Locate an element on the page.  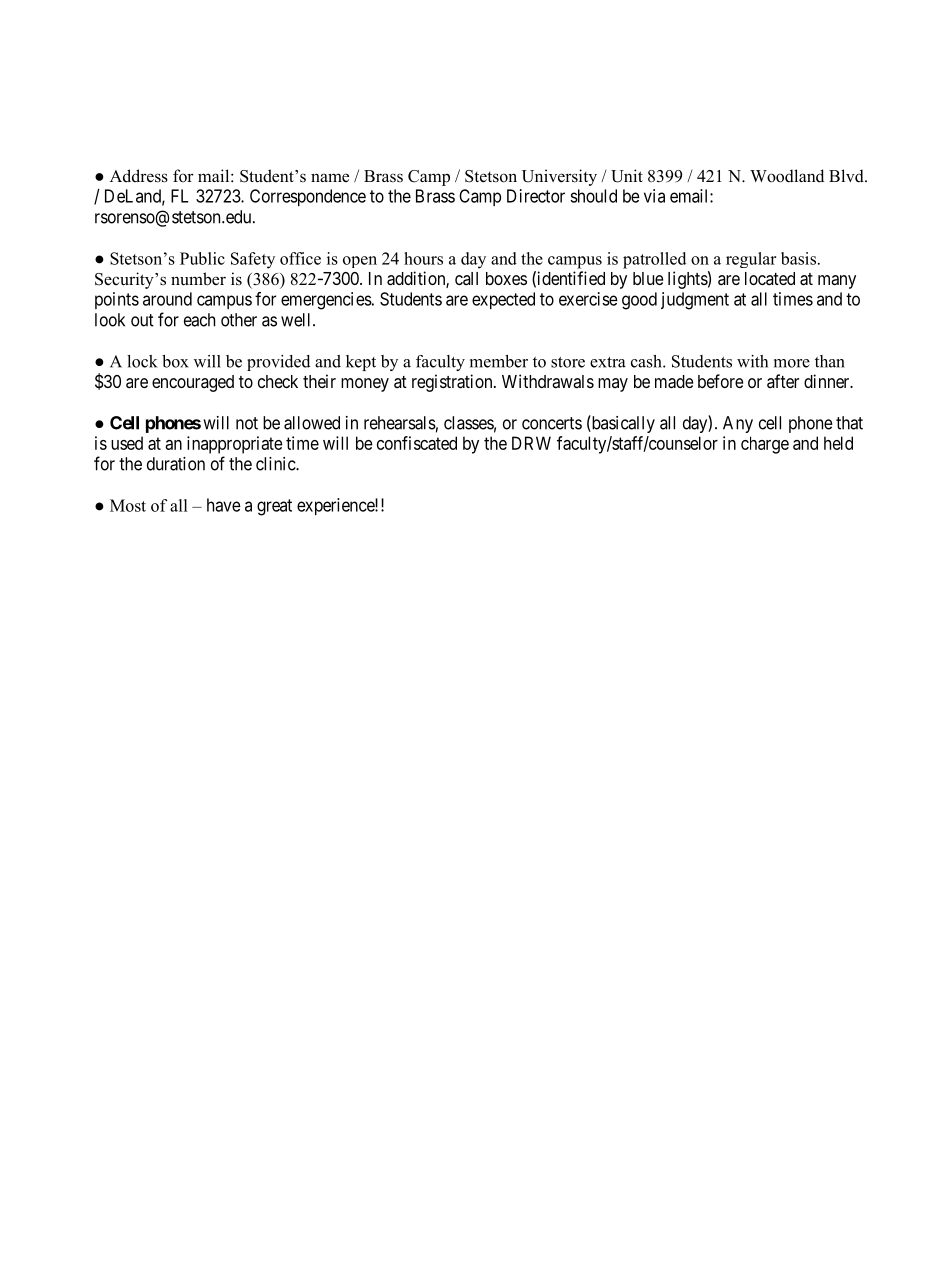
that is located at coordinates (849, 423).
